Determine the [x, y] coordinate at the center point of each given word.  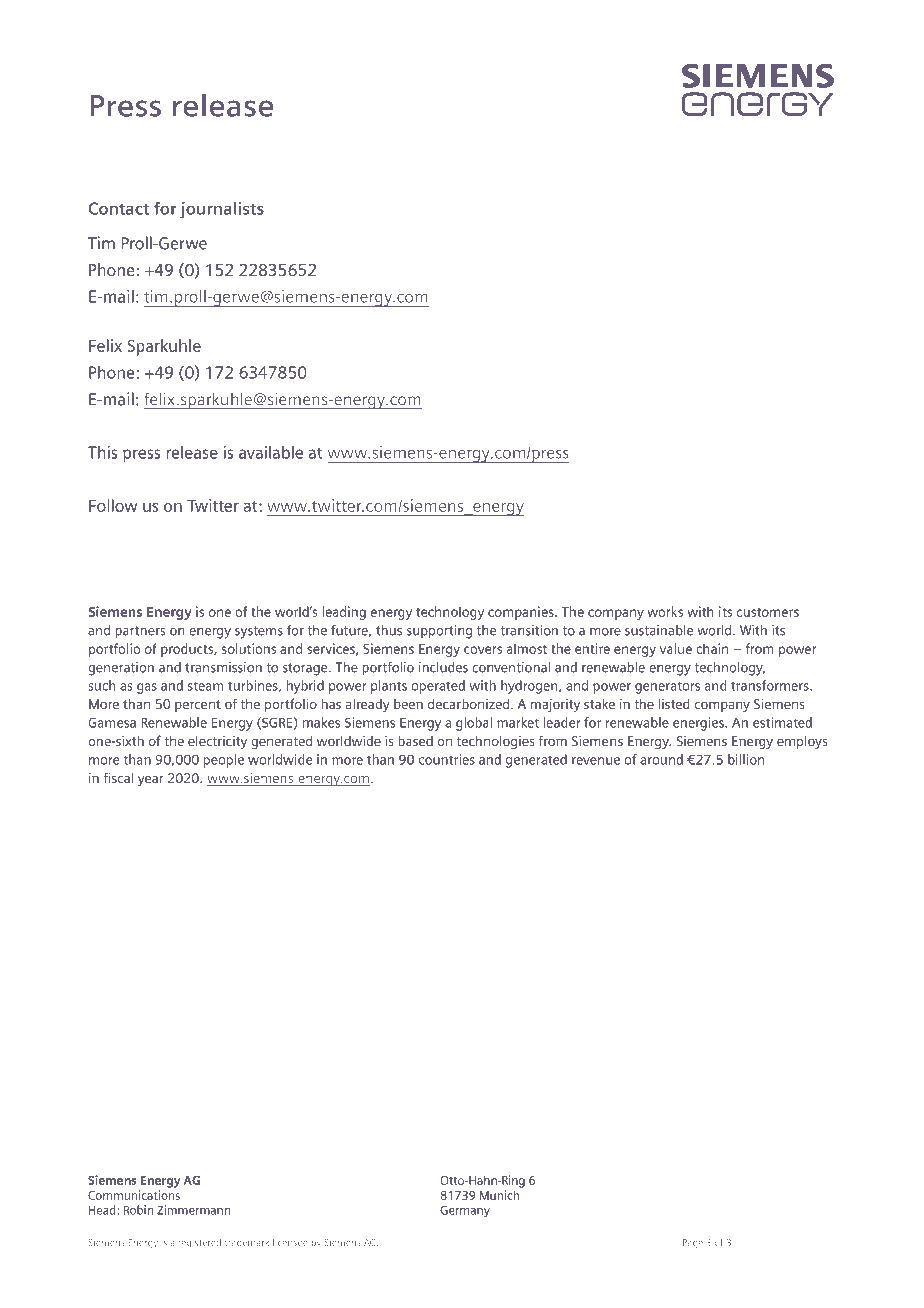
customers [768, 612]
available [271, 452]
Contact [119, 208]
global [474, 724]
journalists [222, 210]
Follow [113, 505]
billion [746, 759]
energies [699, 724]
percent [198, 706]
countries [447, 759]
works [665, 611]
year [151, 781]
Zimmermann [193, 1210]
